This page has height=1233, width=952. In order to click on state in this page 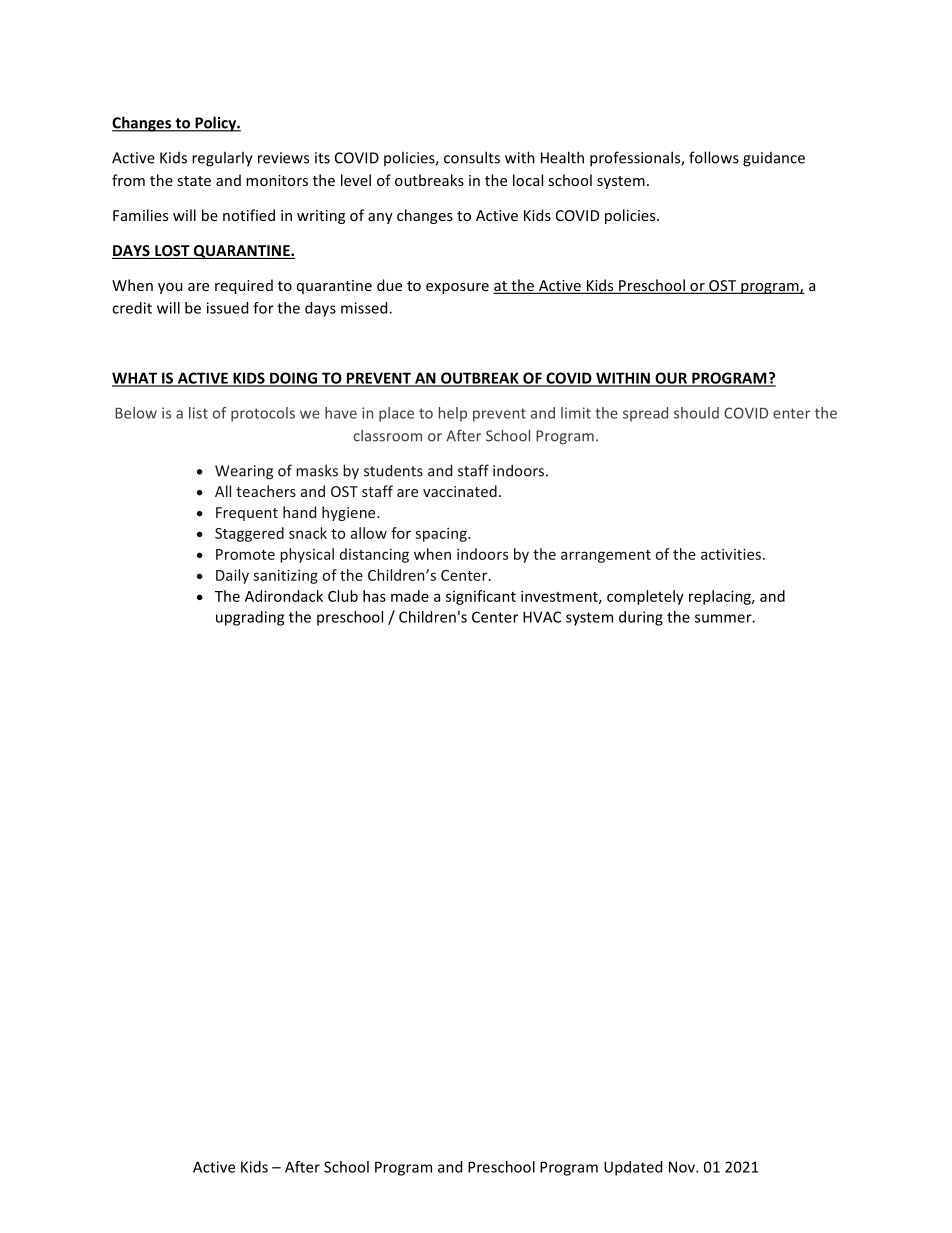, I will do `click(194, 181)`.
